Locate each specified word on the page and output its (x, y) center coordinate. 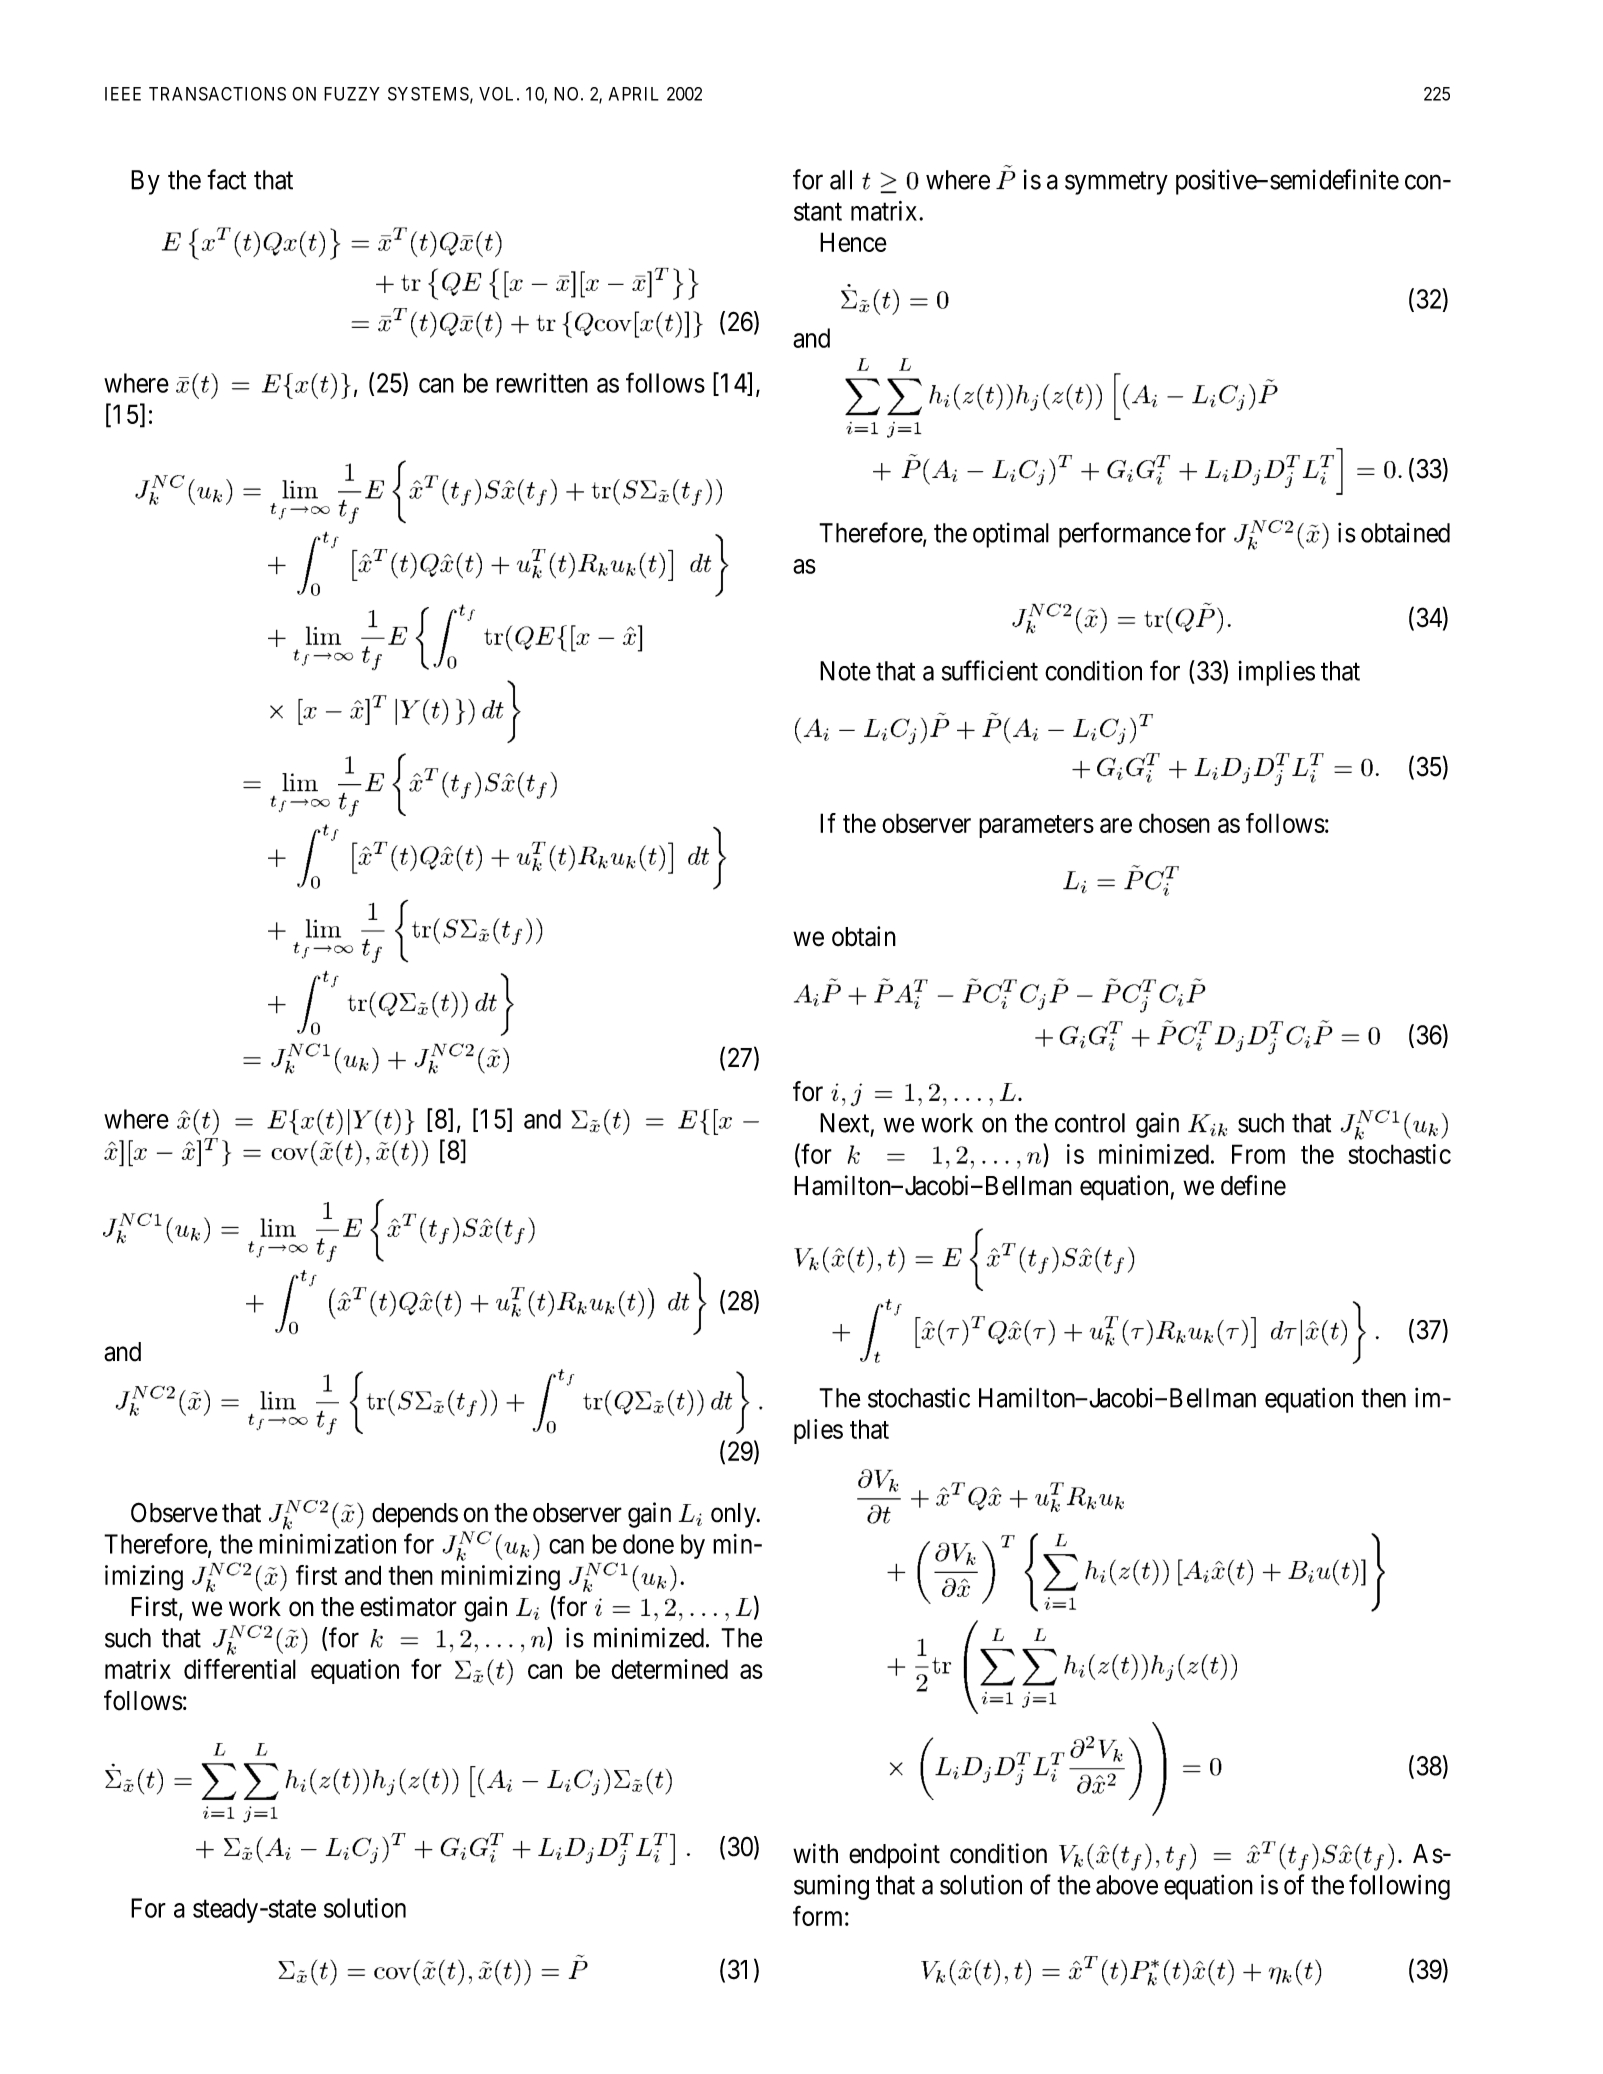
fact (226, 179)
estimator (408, 1606)
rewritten (542, 383)
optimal (1011, 535)
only (734, 1515)
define (1253, 1185)
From (1258, 1154)
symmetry (1116, 183)
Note (845, 671)
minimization (327, 1544)
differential (240, 1668)
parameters (1036, 826)
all (841, 180)
